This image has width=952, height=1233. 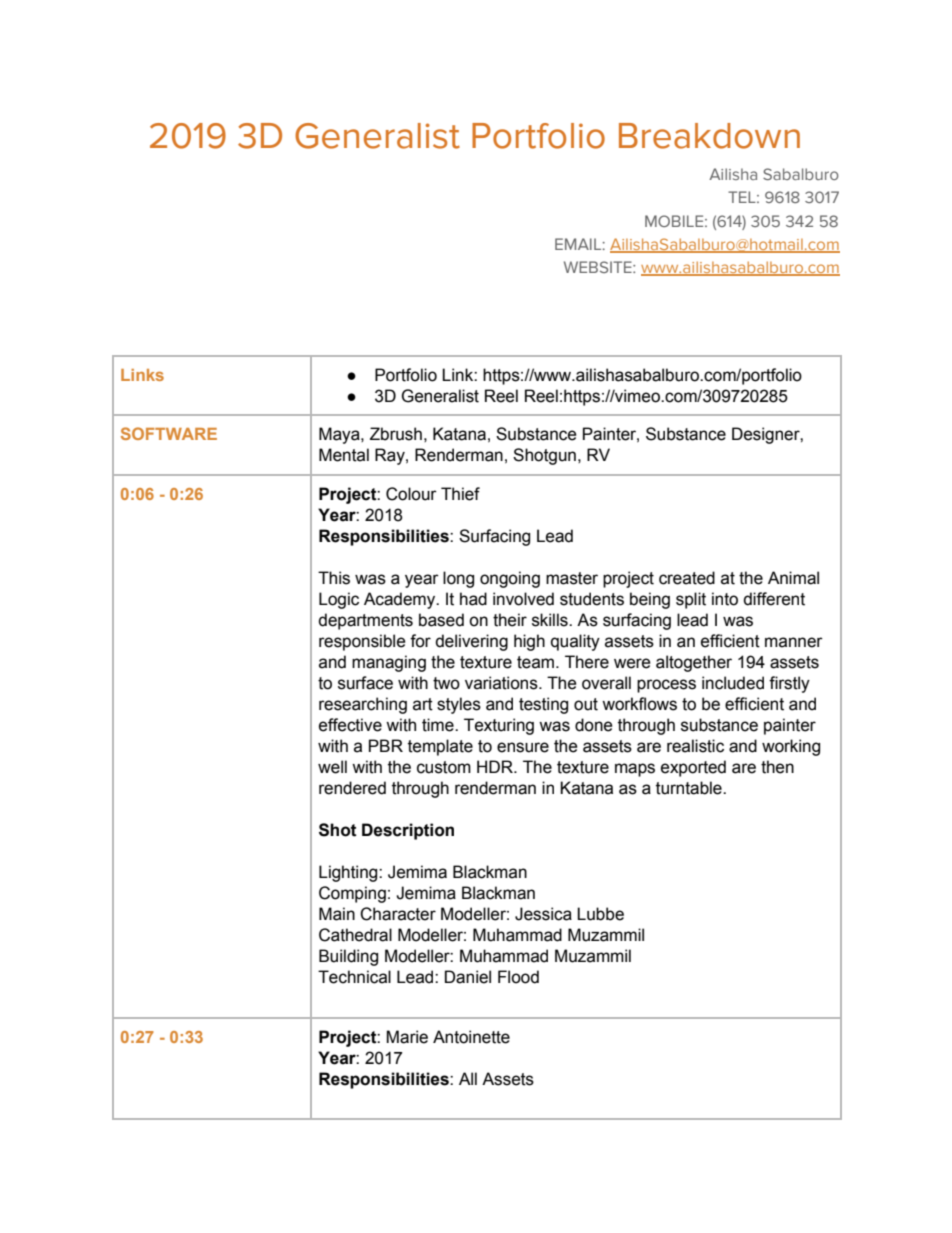 I want to click on Thief, so click(x=460, y=494).
